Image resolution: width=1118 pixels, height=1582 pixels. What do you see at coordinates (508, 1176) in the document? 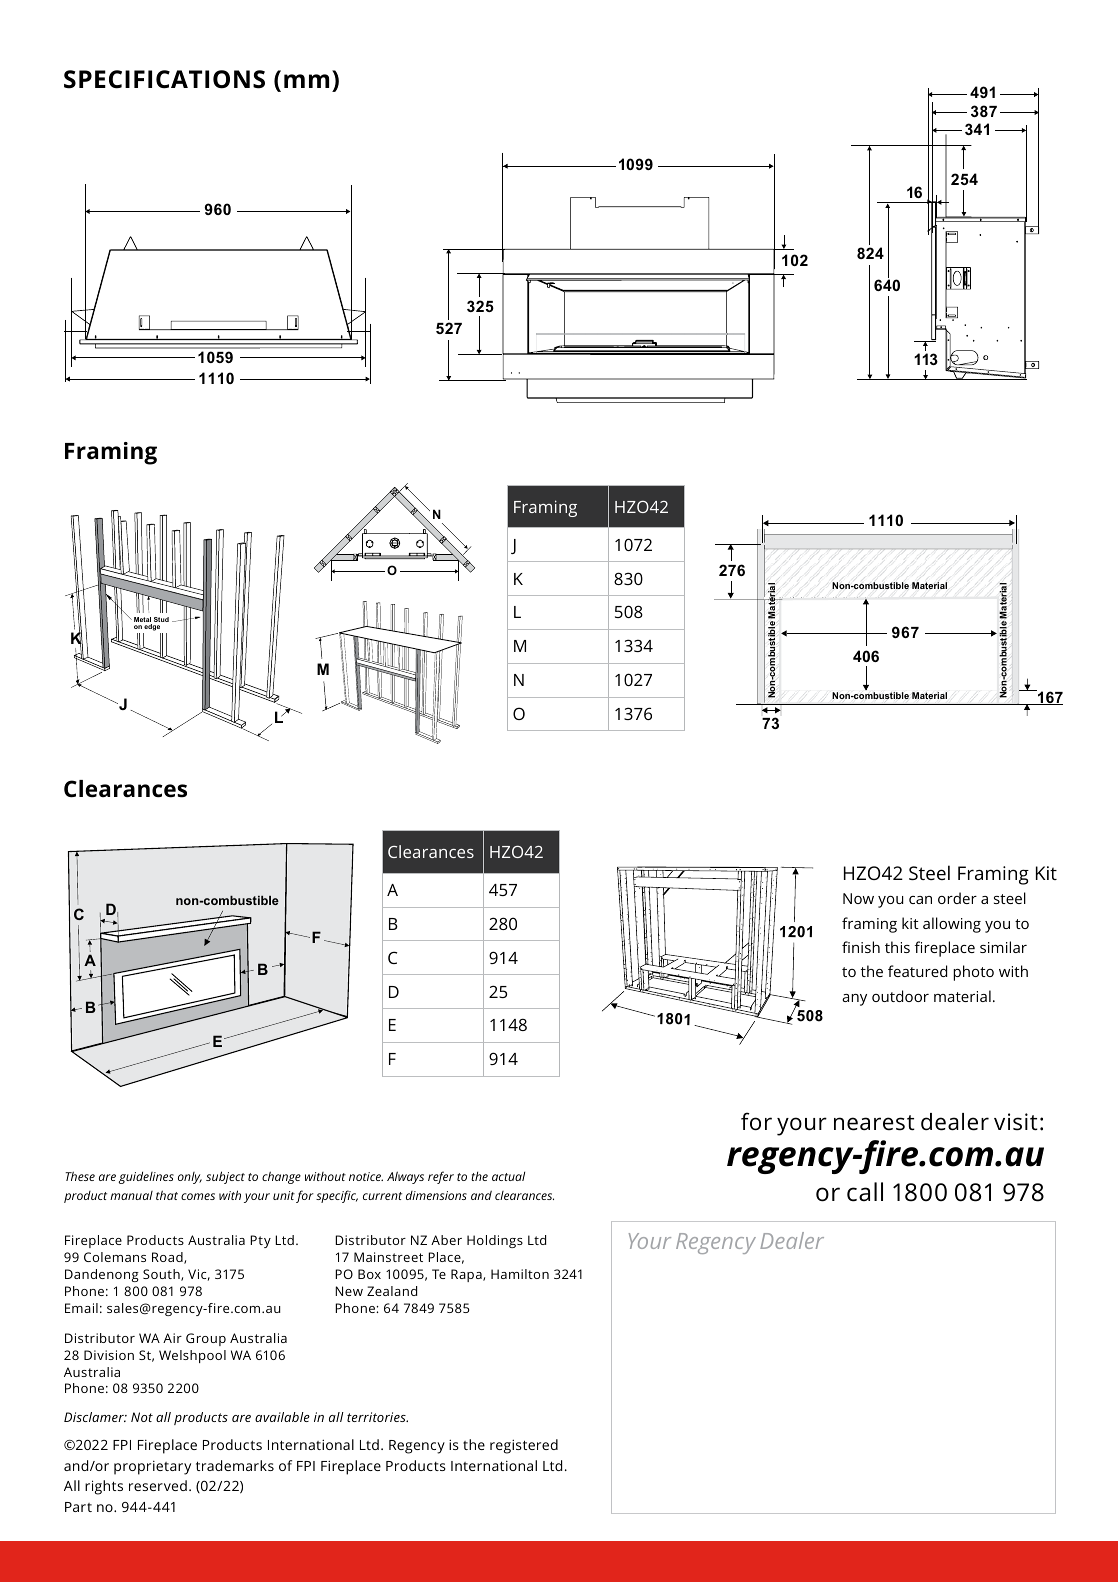
I see `actual` at bounding box center [508, 1176].
